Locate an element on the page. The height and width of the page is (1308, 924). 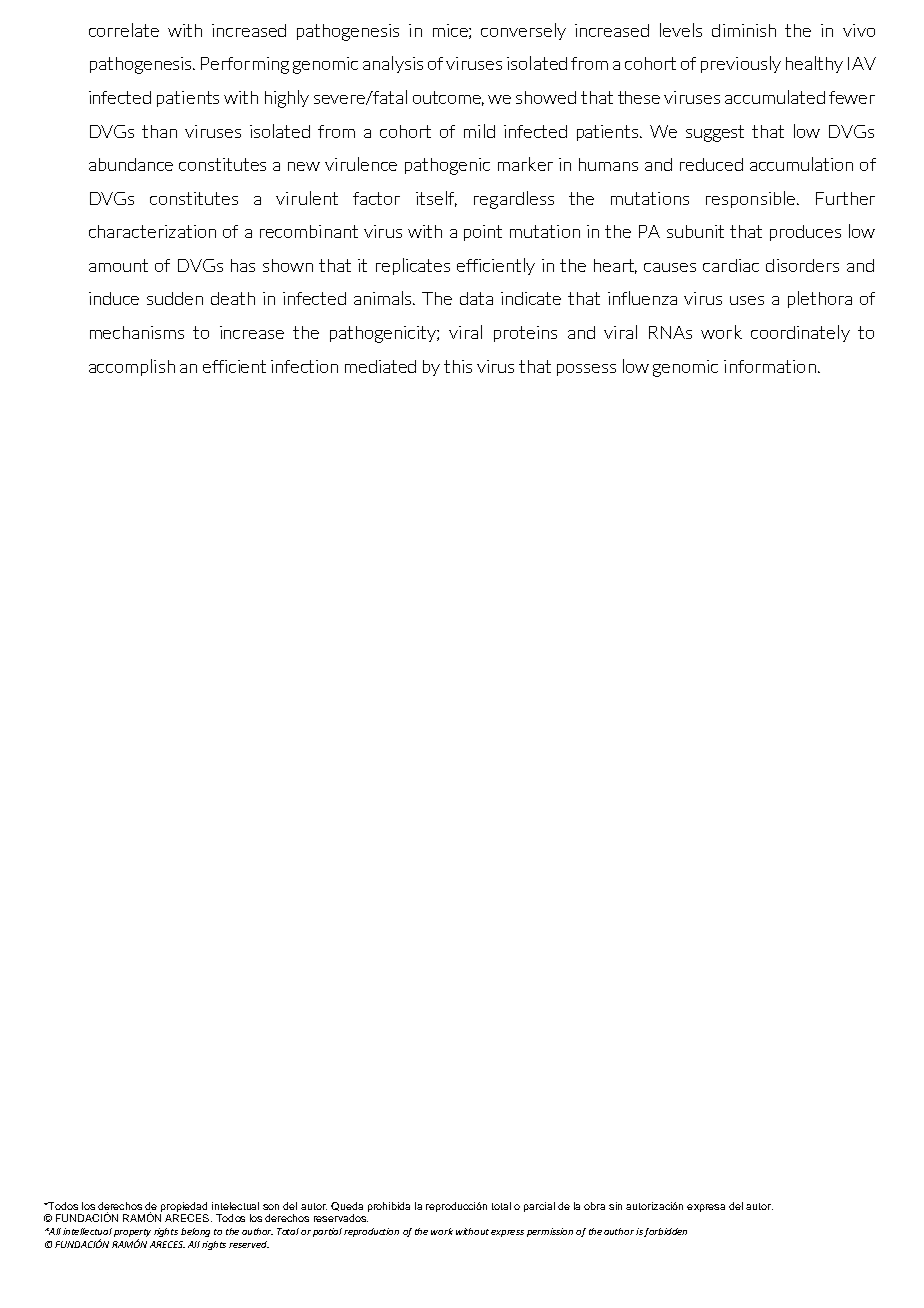
belong is located at coordinates (195, 1232).
